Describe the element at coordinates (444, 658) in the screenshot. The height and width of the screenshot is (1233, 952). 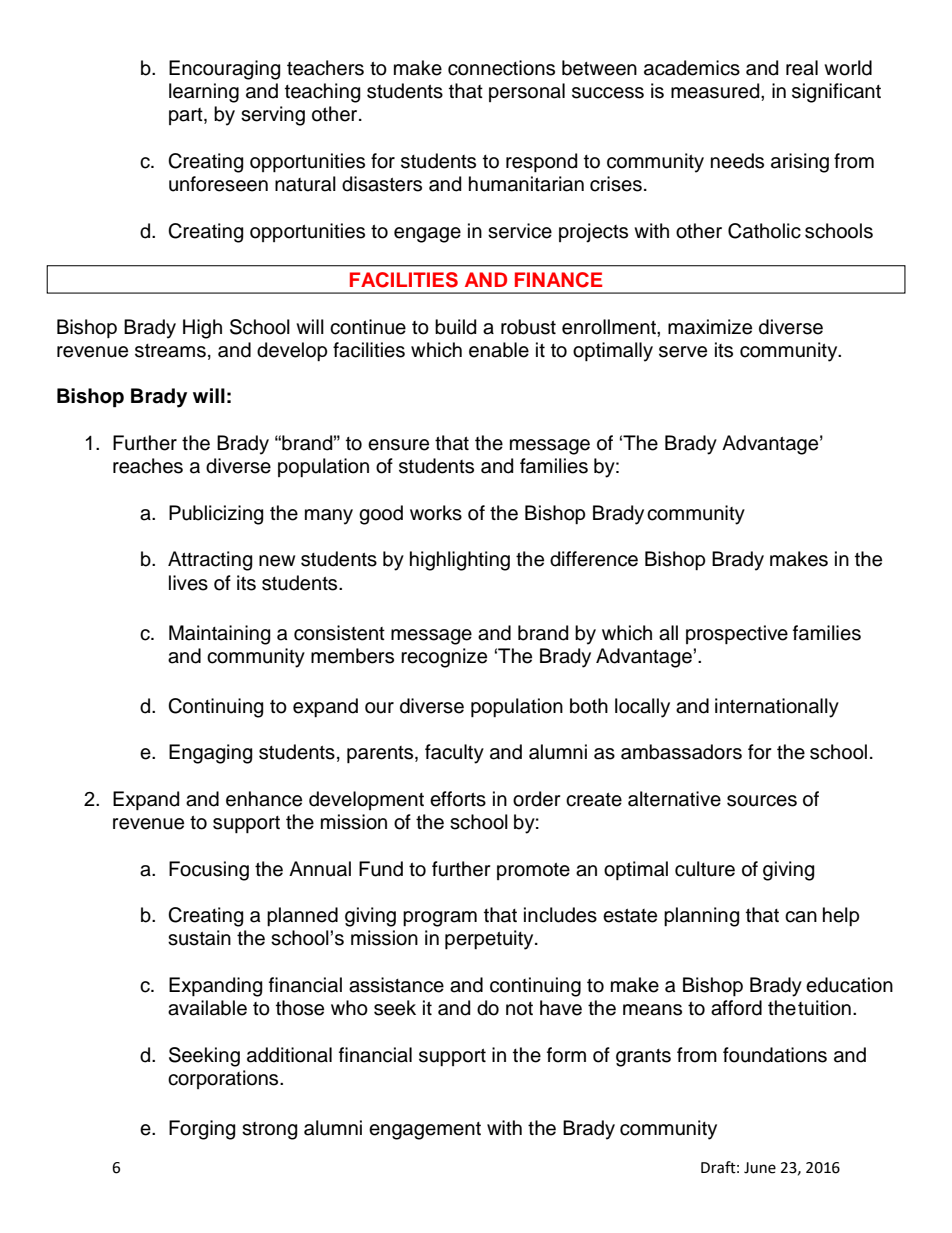
I see `recognize` at that location.
